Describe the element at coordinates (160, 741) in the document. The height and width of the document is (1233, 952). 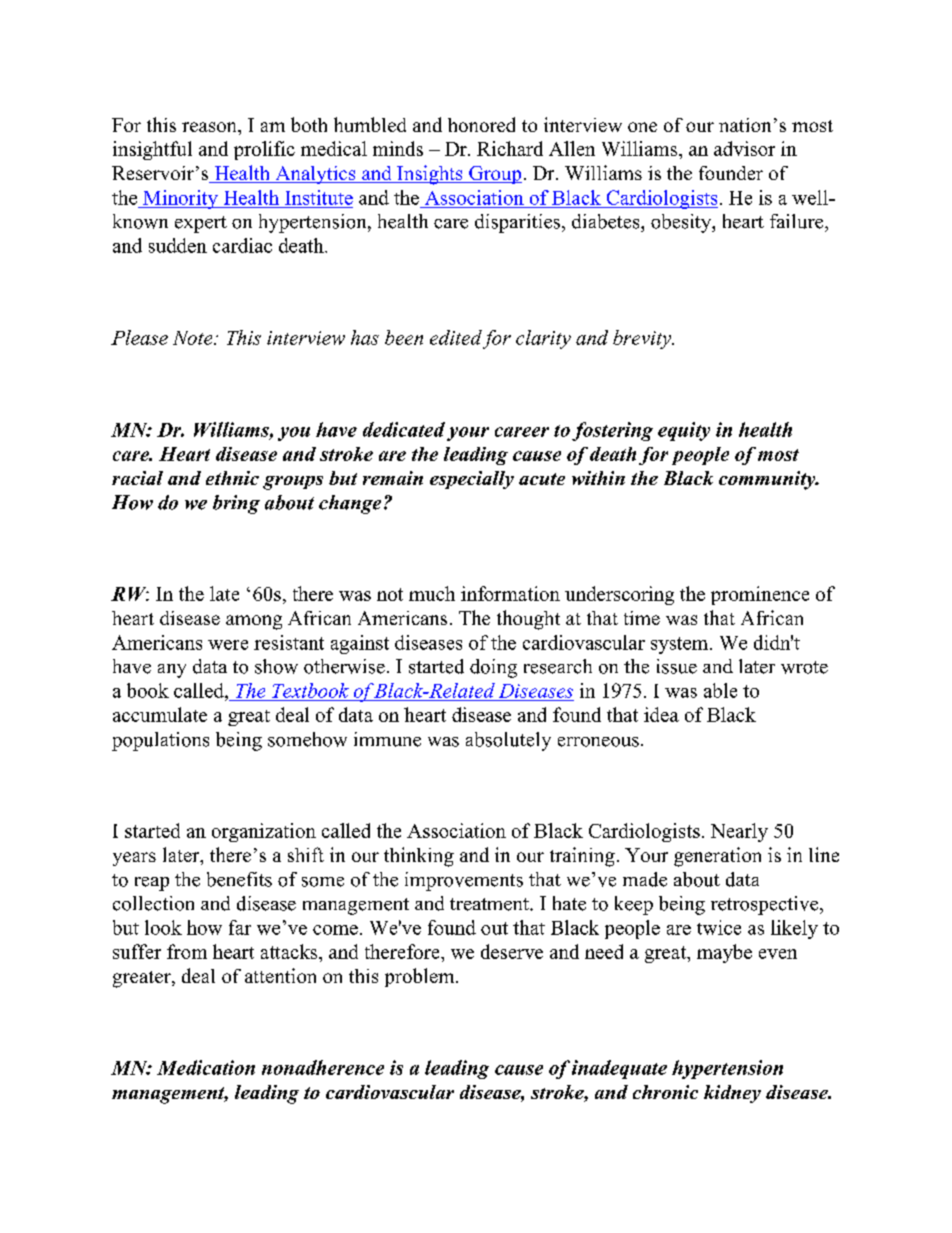
I see `populations` at that location.
